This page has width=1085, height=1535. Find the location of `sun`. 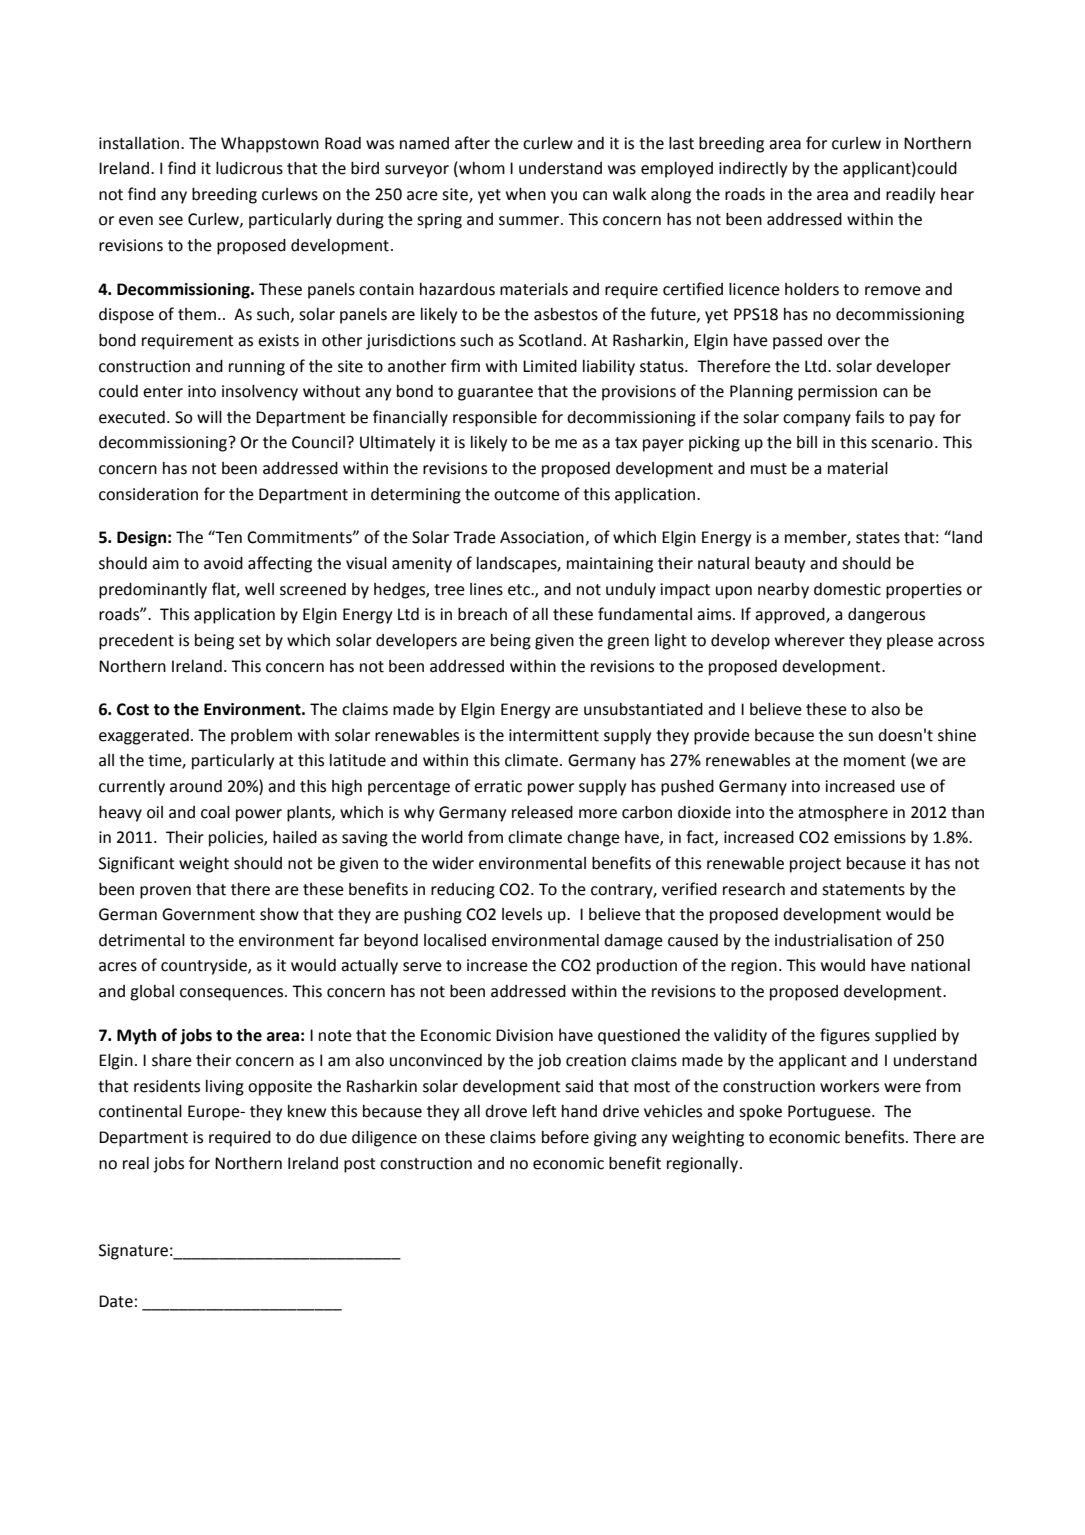

sun is located at coordinates (860, 737).
